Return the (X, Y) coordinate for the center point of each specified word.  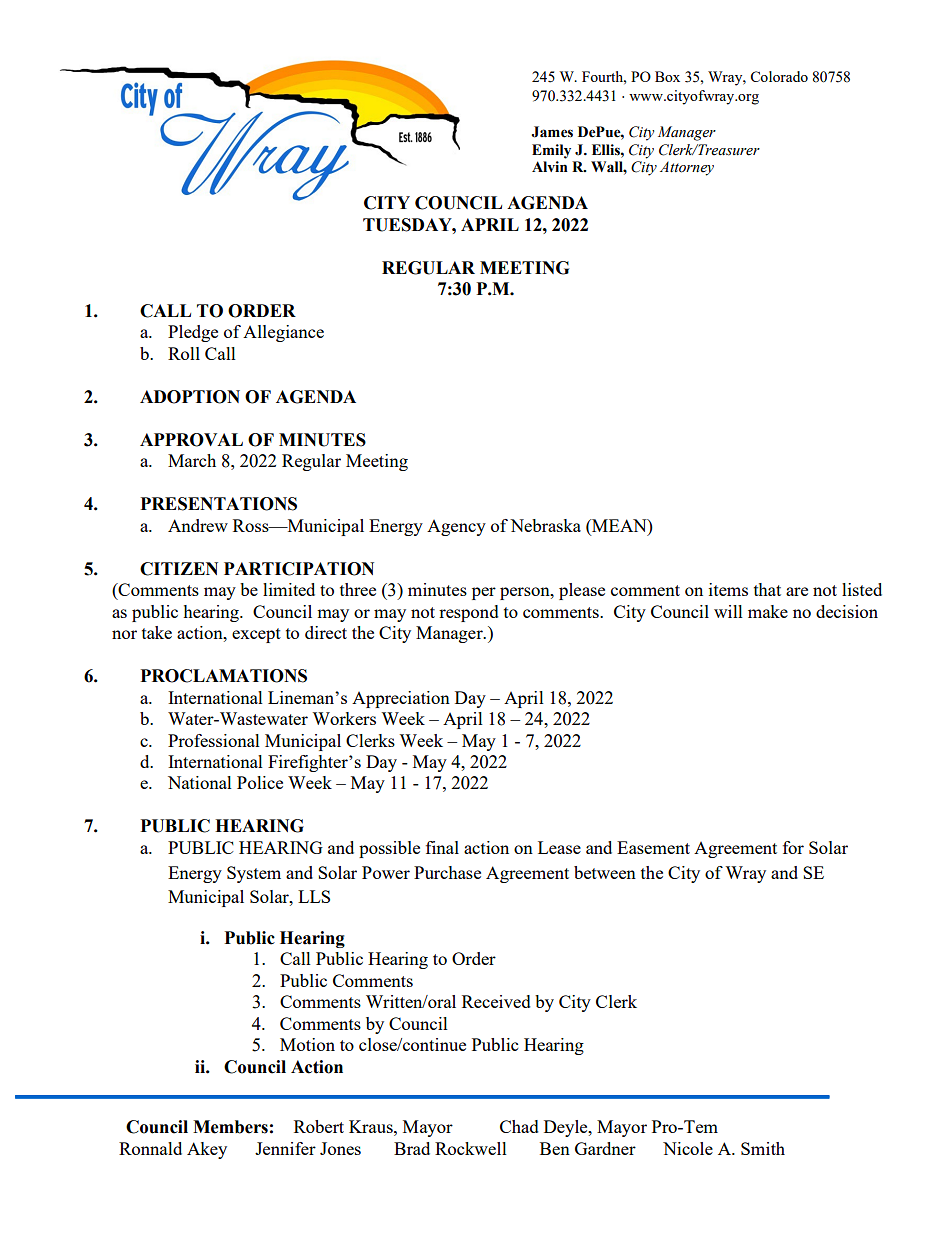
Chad (519, 1126)
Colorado (779, 76)
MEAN (619, 525)
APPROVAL (191, 440)
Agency (456, 528)
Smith (763, 1148)
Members (230, 1127)
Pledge (193, 333)
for (793, 847)
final (442, 847)
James (552, 132)
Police (260, 782)
